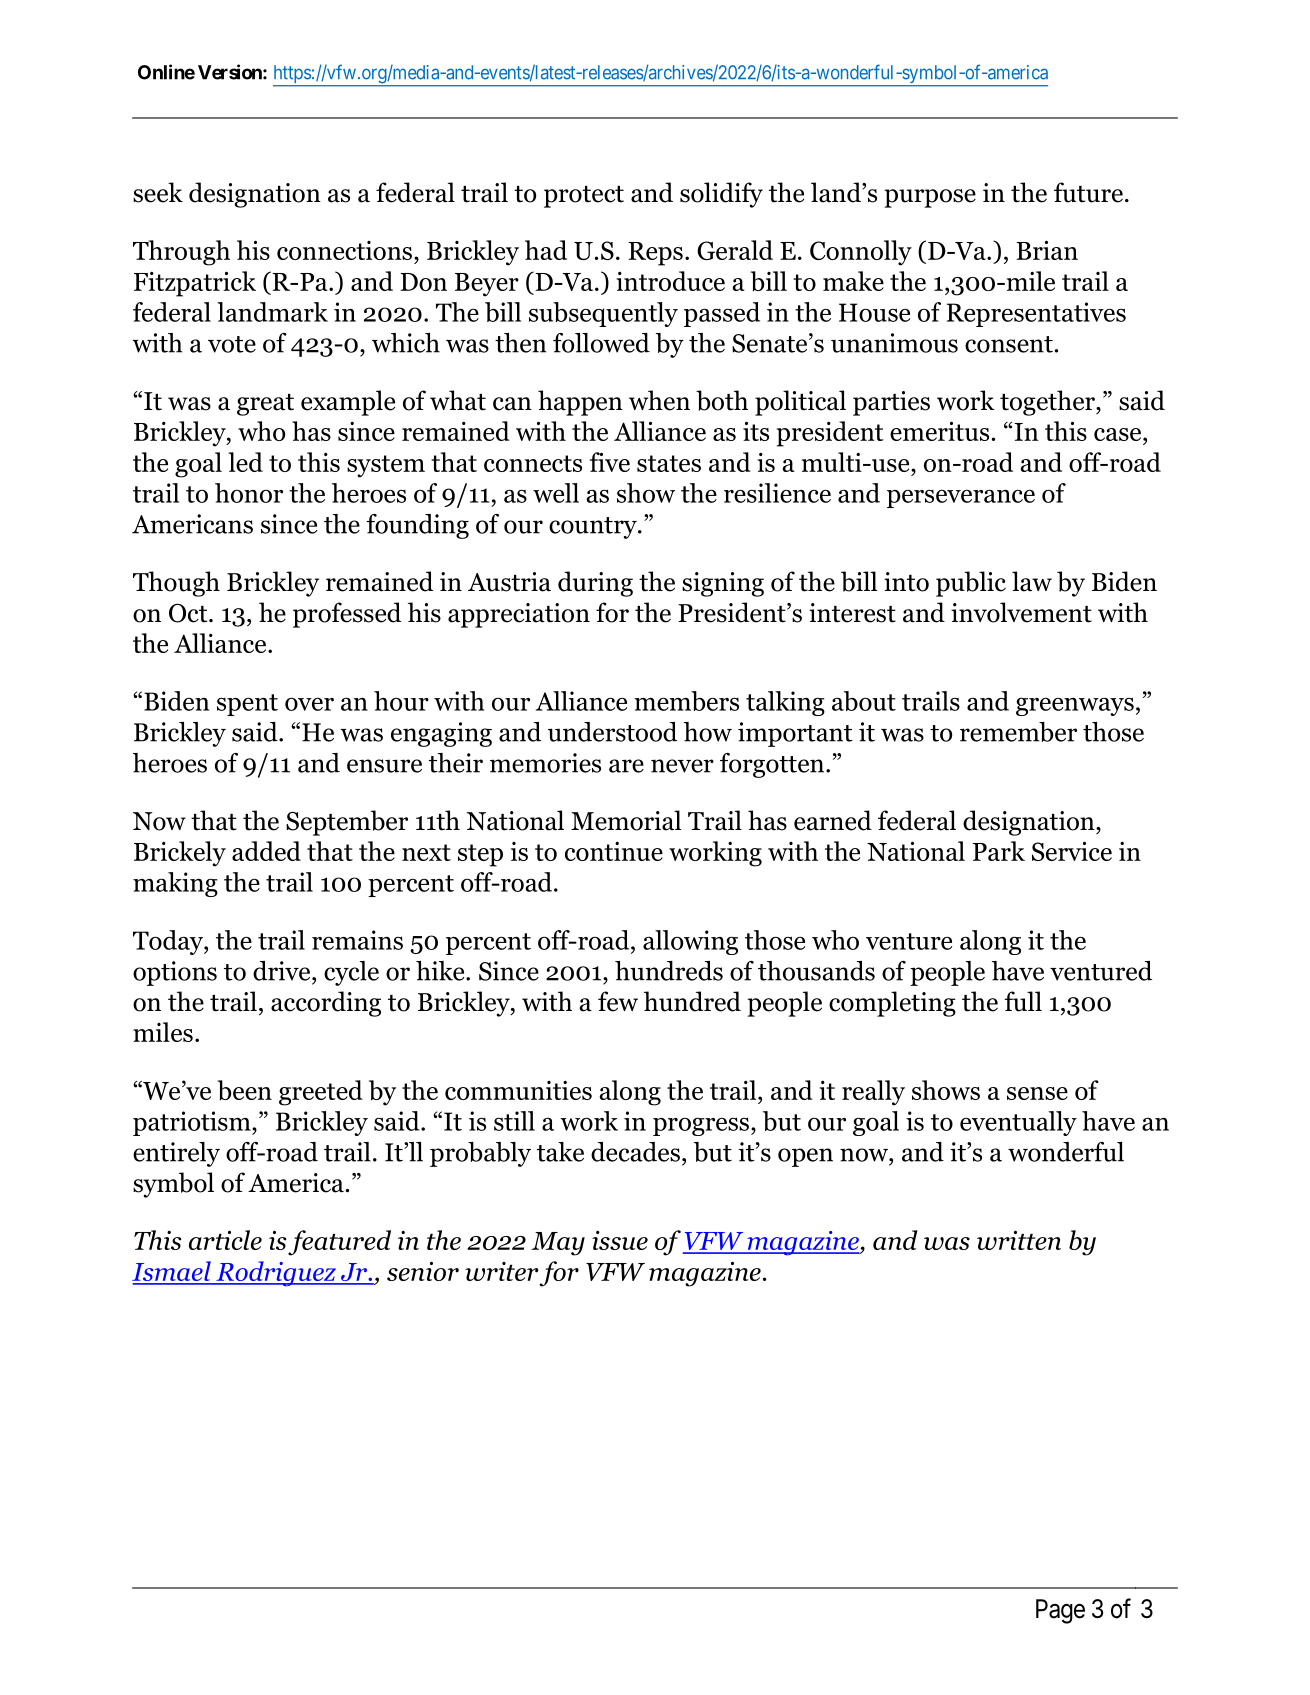 The image size is (1310, 1695). I want to click on writer, so click(501, 1271).
